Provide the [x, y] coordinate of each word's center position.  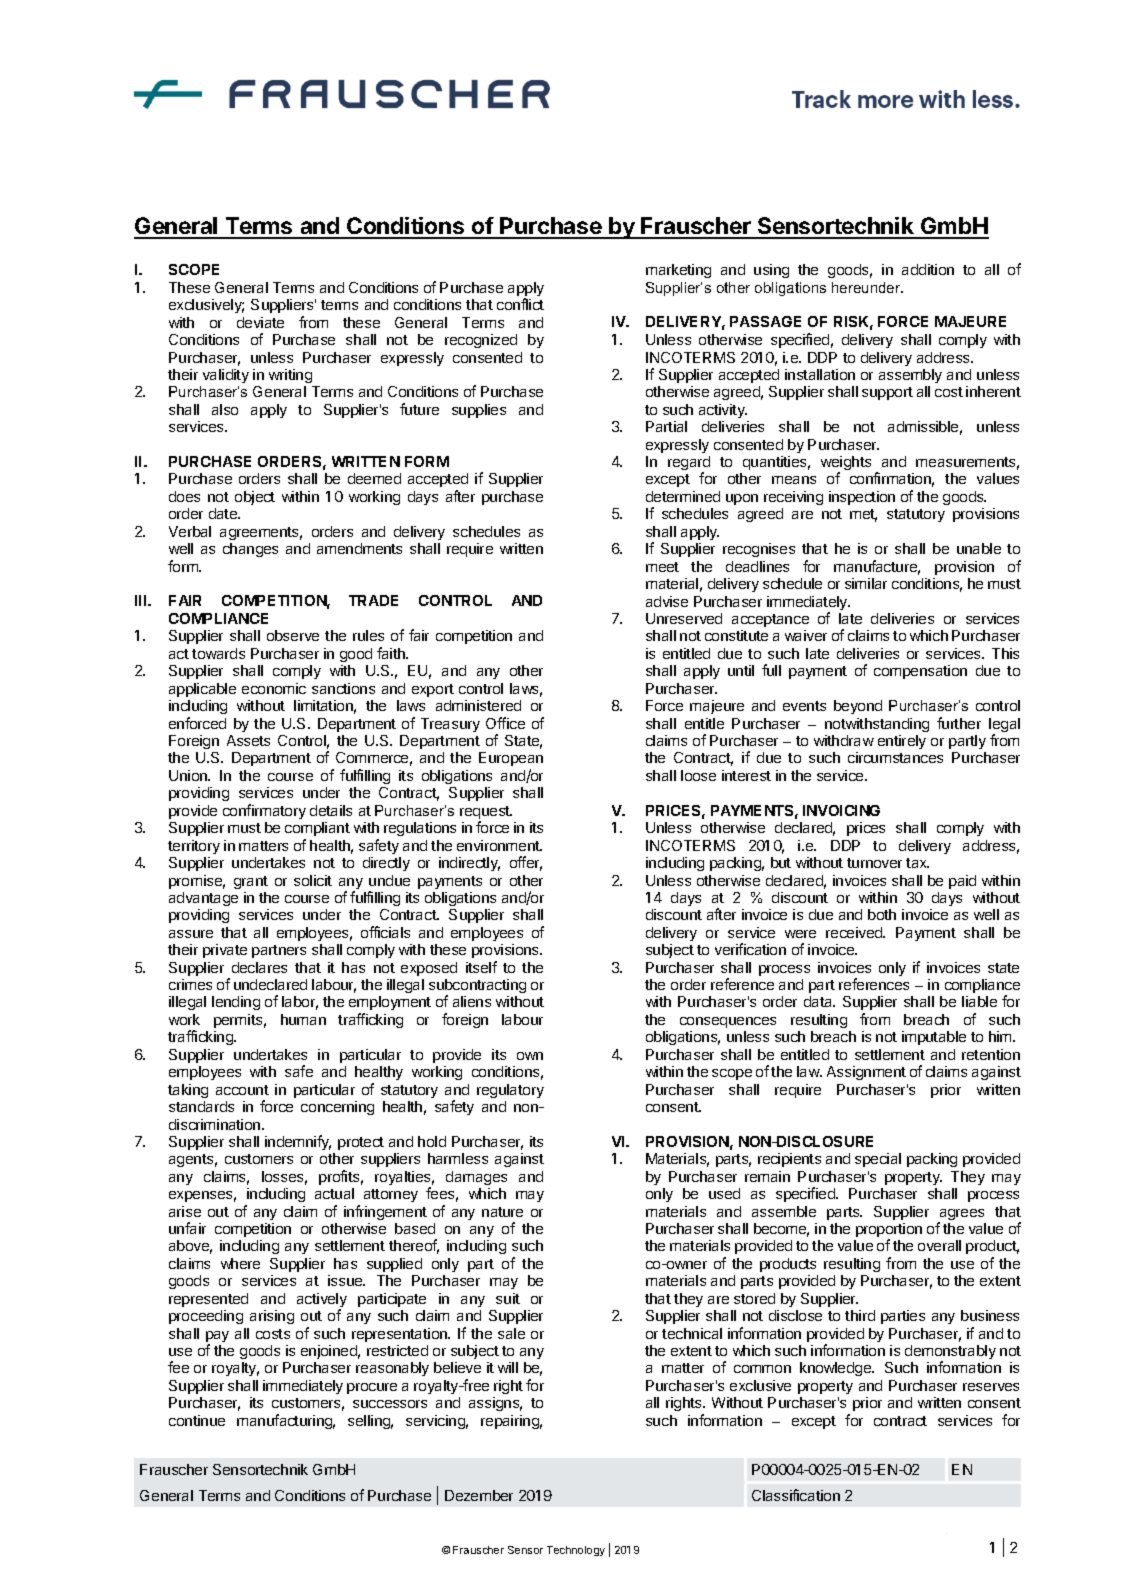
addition [928, 269]
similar [866, 583]
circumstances [895, 757]
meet [662, 567]
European [511, 761]
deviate [260, 322]
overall [939, 1245]
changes [250, 550]
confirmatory [264, 811]
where [240, 1263]
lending [236, 1003]
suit [508, 1298]
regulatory [510, 1091]
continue [197, 1420]
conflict [520, 304]
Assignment [866, 1073]
